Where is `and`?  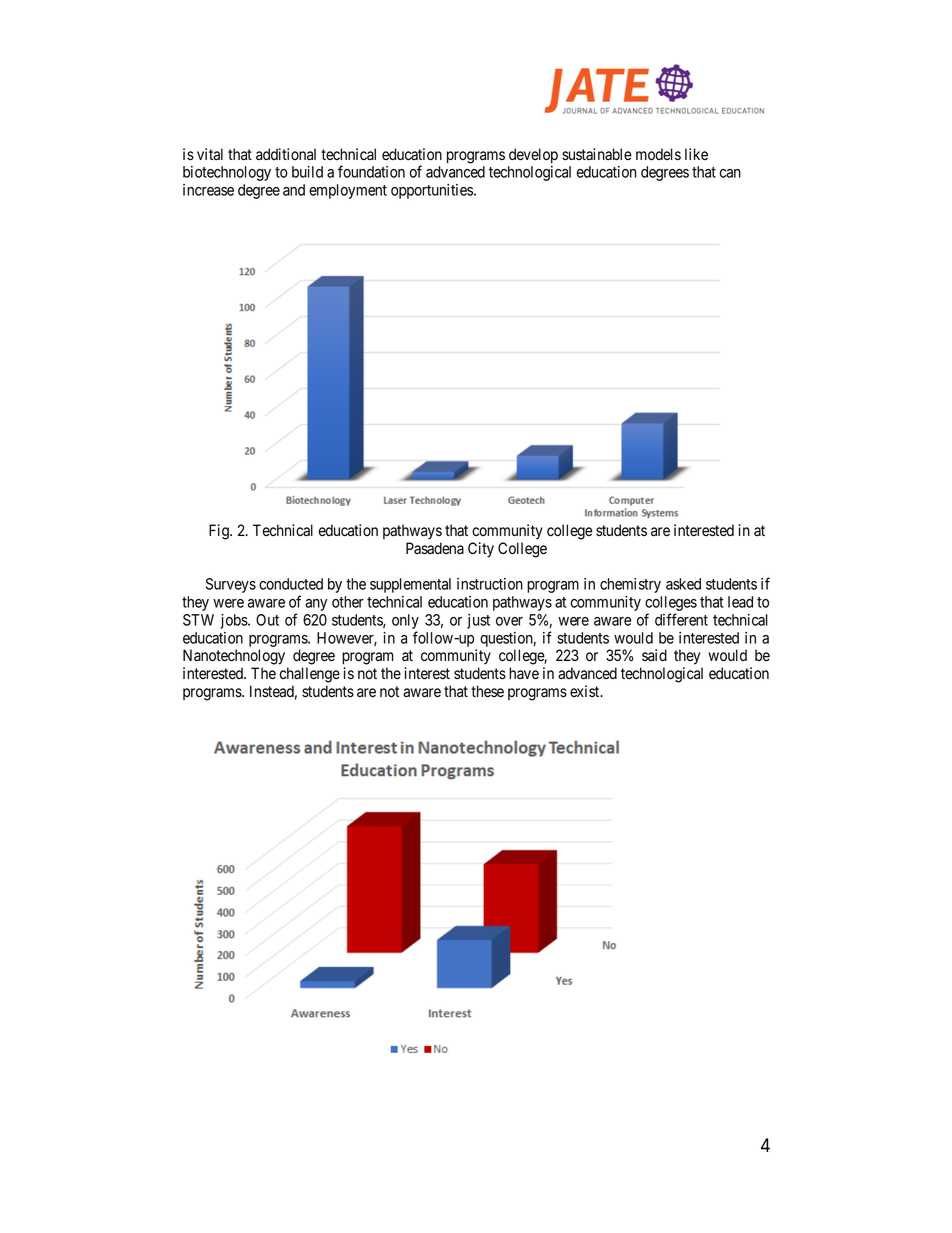 and is located at coordinates (294, 190).
